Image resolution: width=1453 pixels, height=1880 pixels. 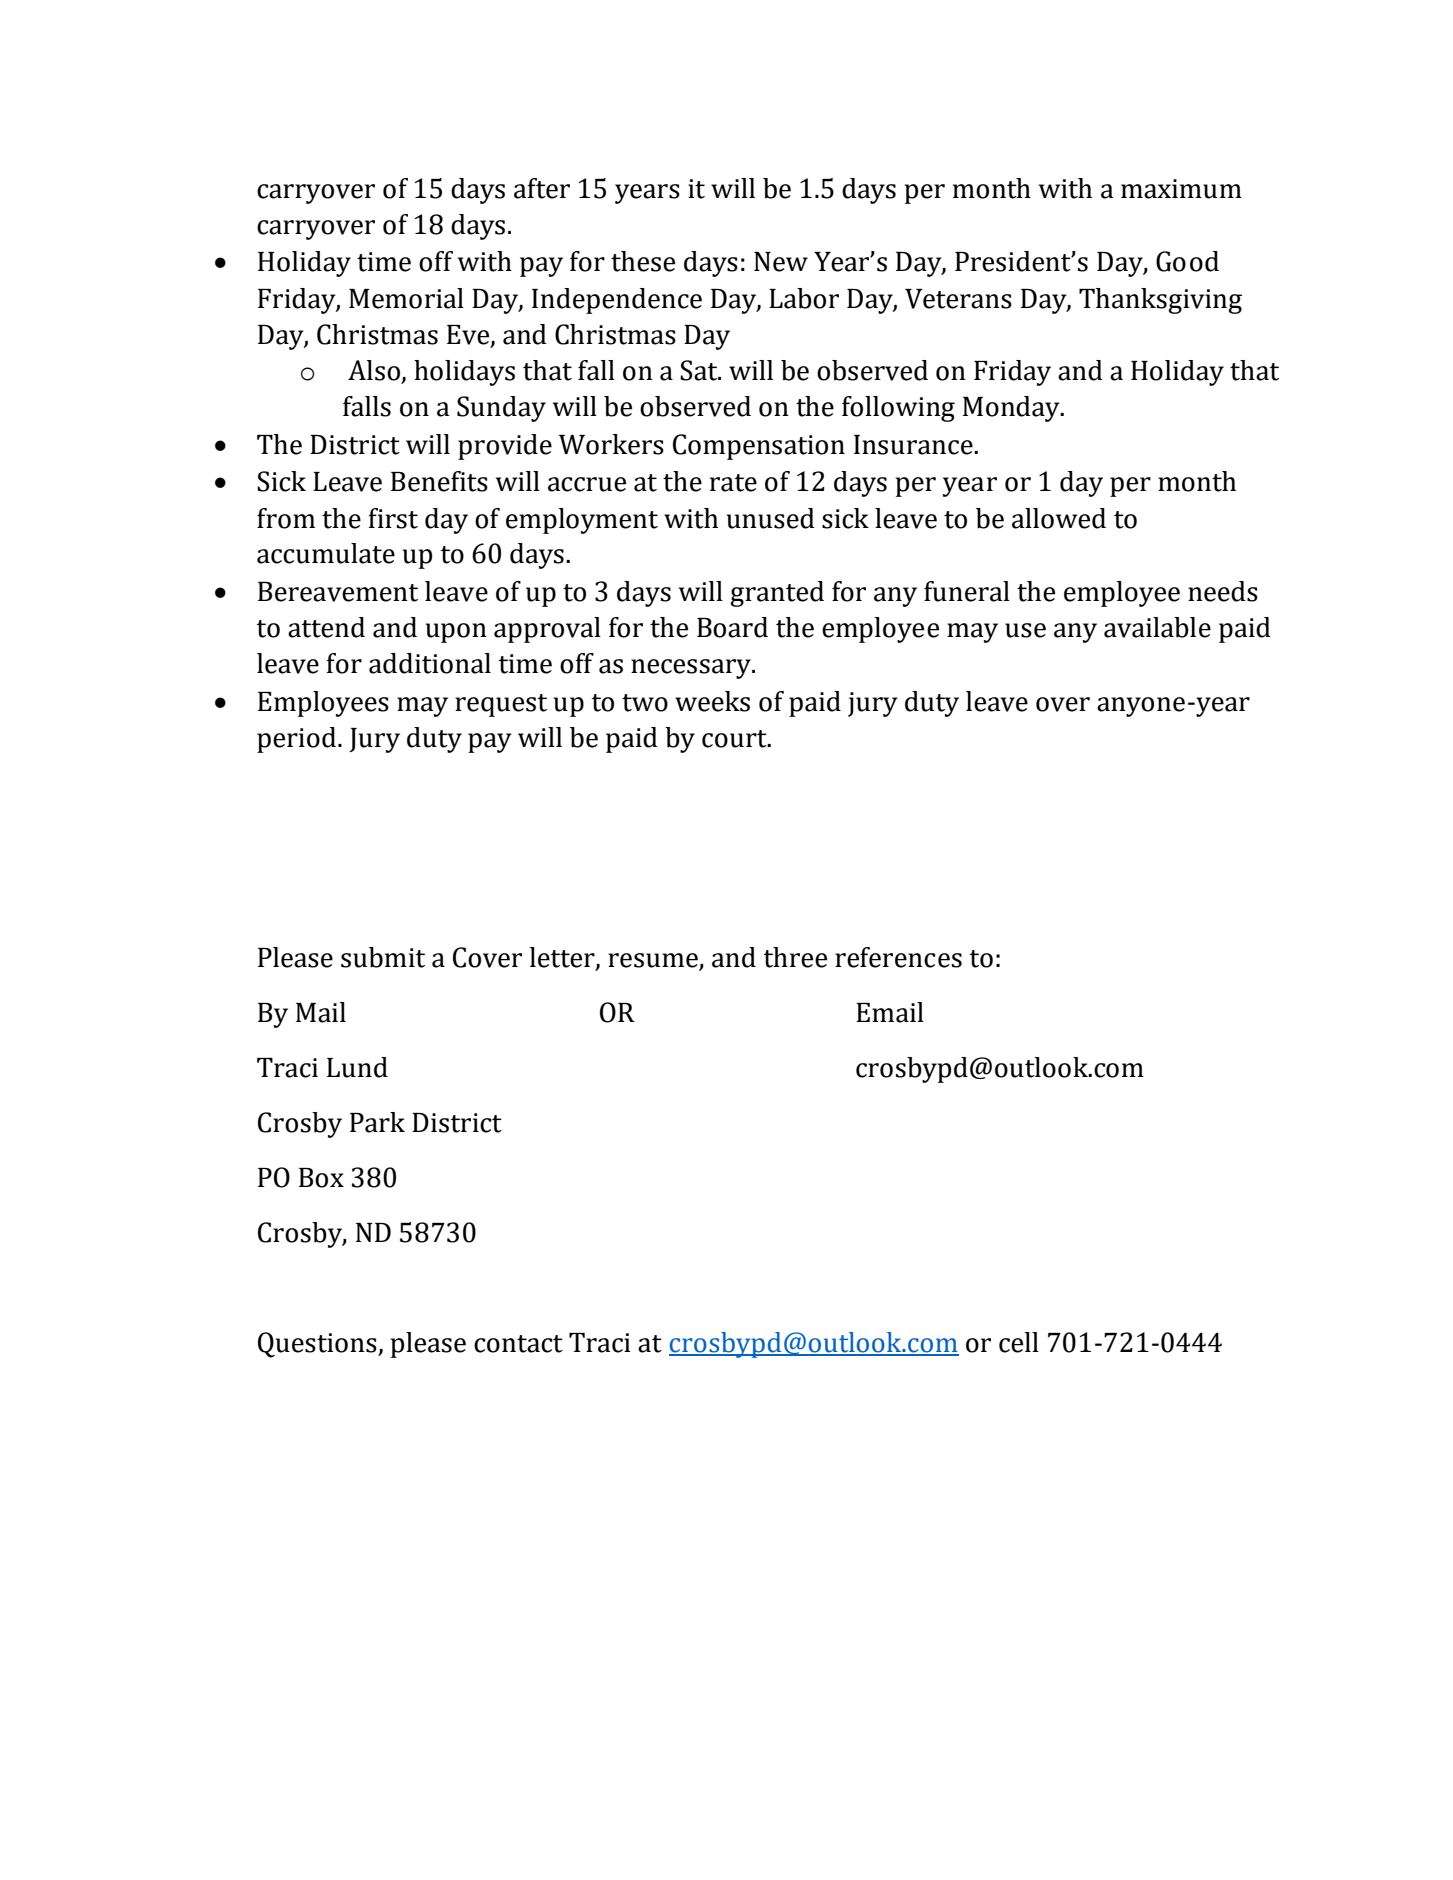 What do you see at coordinates (898, 957) in the document?
I see `references` at bounding box center [898, 957].
